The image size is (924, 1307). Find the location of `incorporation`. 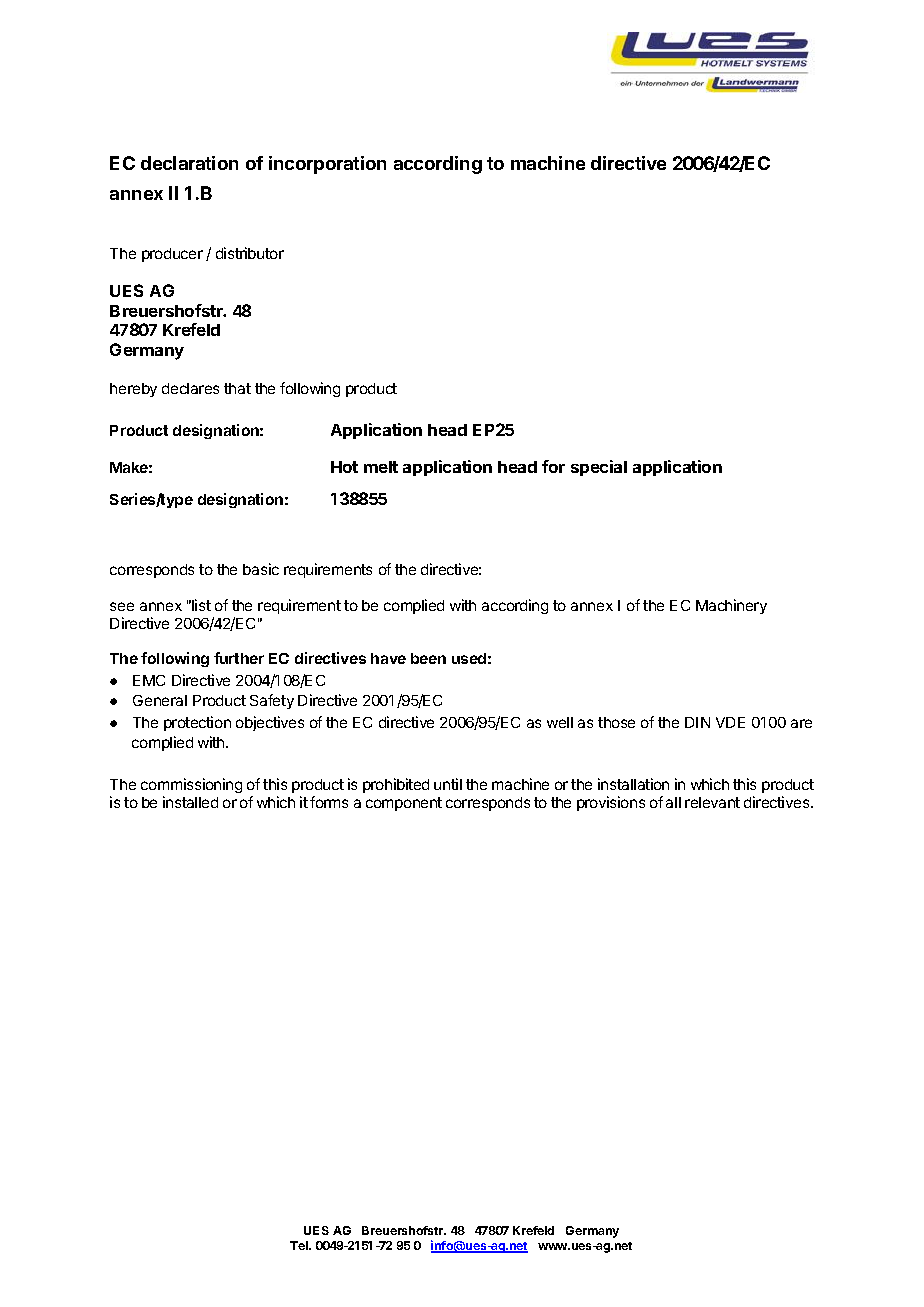

incorporation is located at coordinates (327, 165).
